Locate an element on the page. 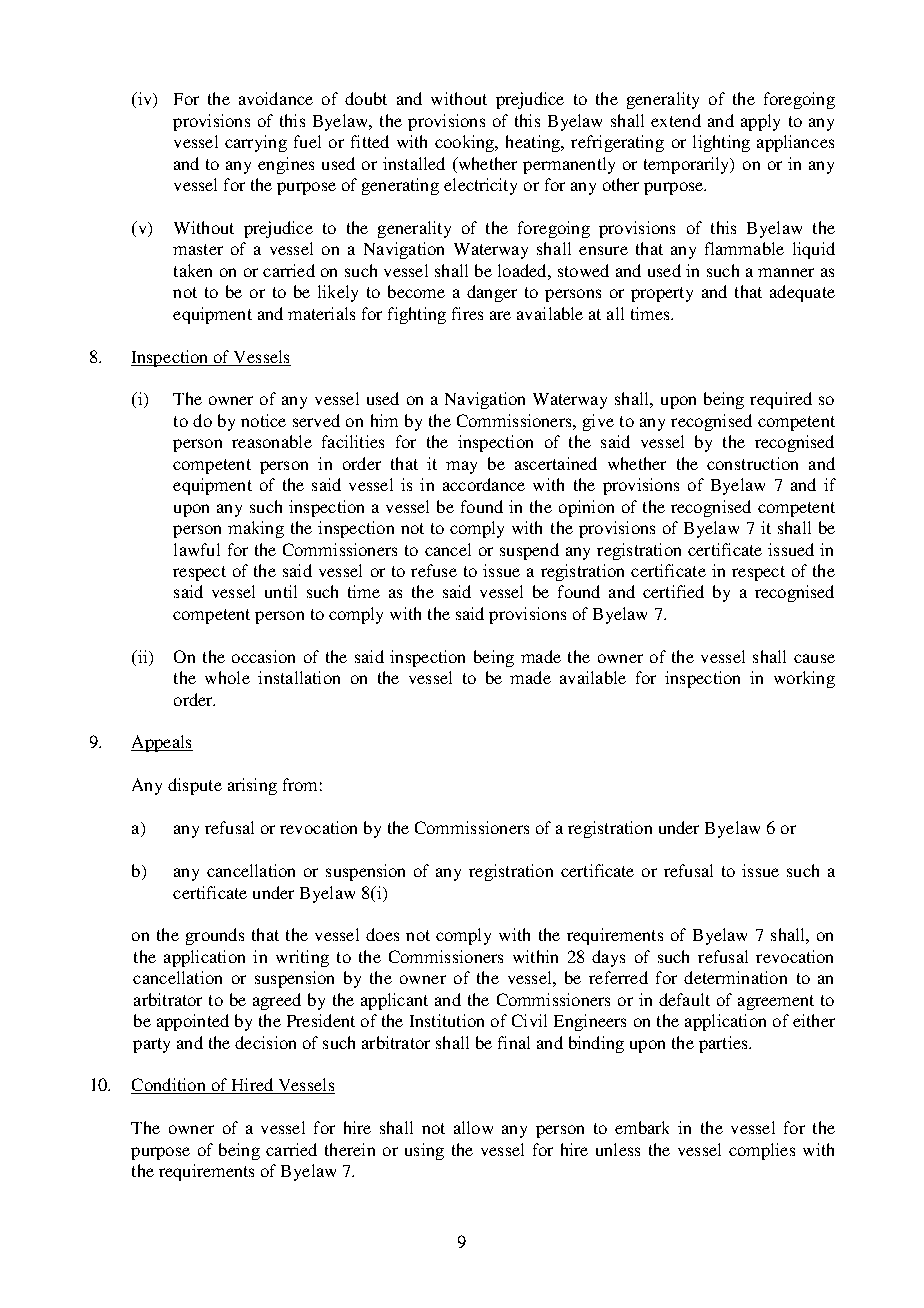 Image resolution: width=924 pixels, height=1308 pixels. allow is located at coordinates (473, 1127).
